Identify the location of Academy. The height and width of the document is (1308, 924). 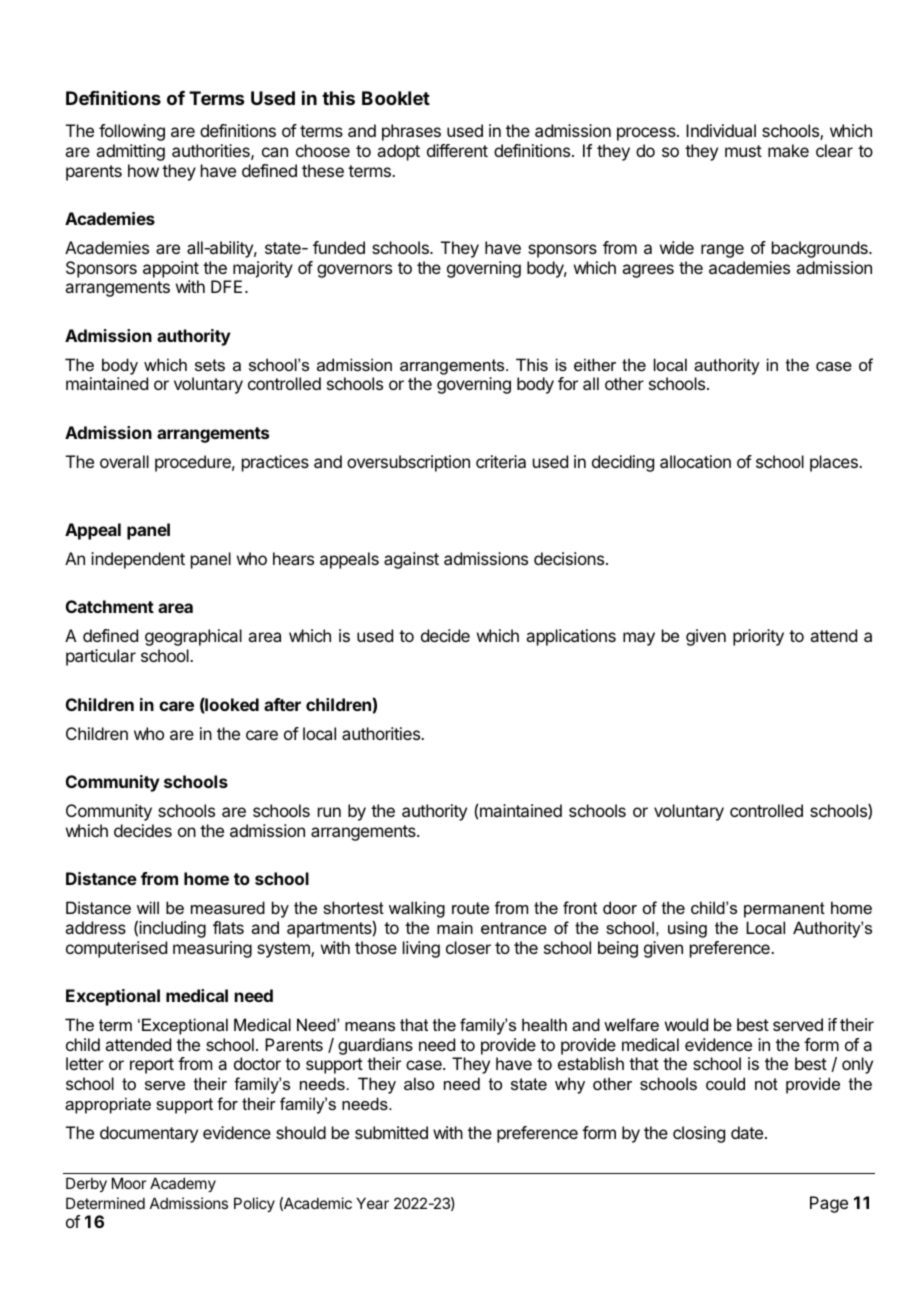
(183, 1184).
